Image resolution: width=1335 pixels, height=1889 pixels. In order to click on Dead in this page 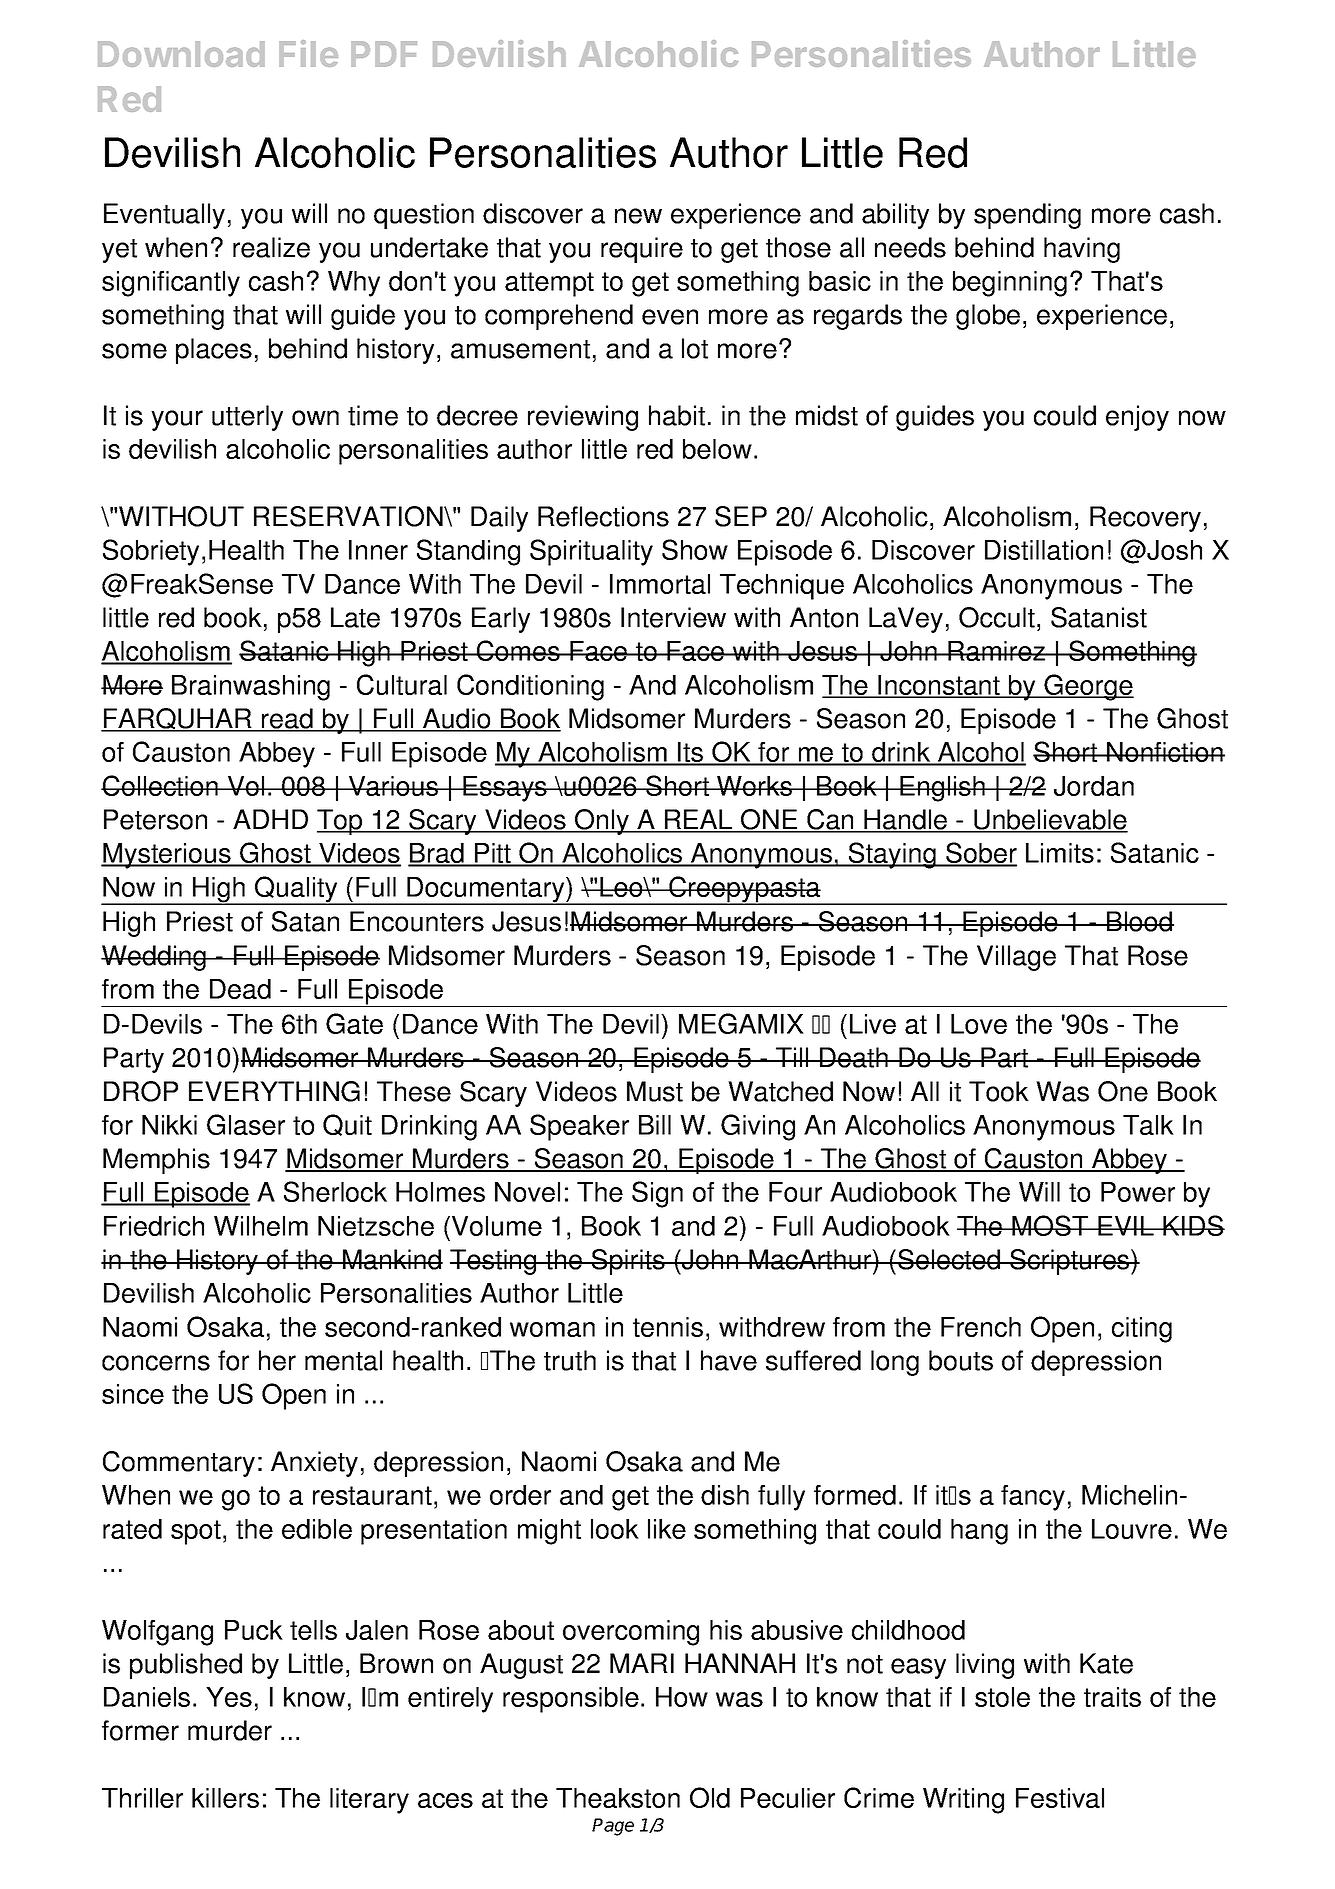, I will do `click(240, 989)`.
